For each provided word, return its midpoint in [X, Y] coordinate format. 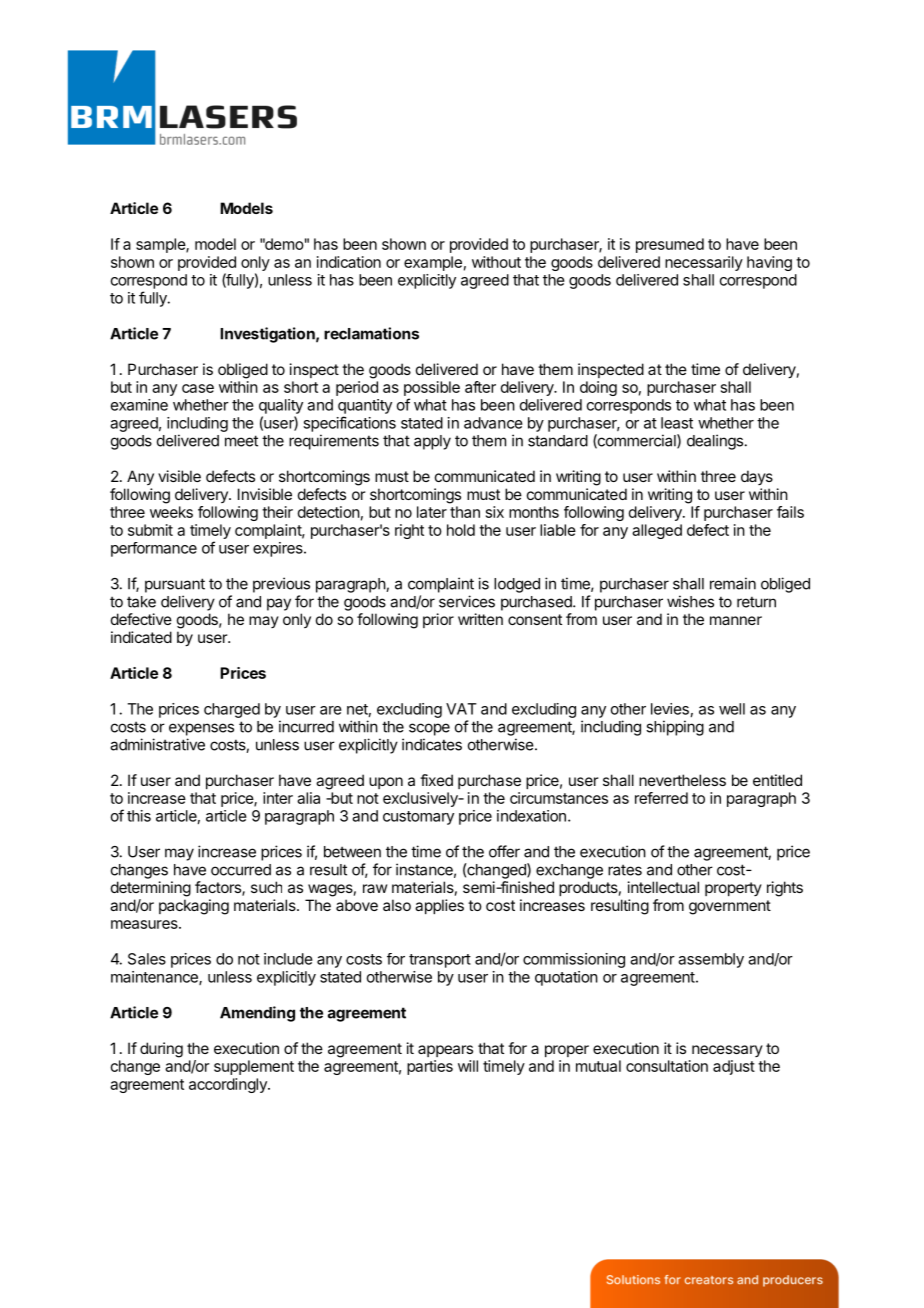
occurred [241, 870]
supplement [254, 1067]
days [757, 477]
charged [232, 710]
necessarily [704, 263]
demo [283, 244]
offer [504, 851]
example [433, 263]
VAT [461, 709]
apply [432, 442]
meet [241, 441]
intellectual [663, 887]
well [732, 709]
